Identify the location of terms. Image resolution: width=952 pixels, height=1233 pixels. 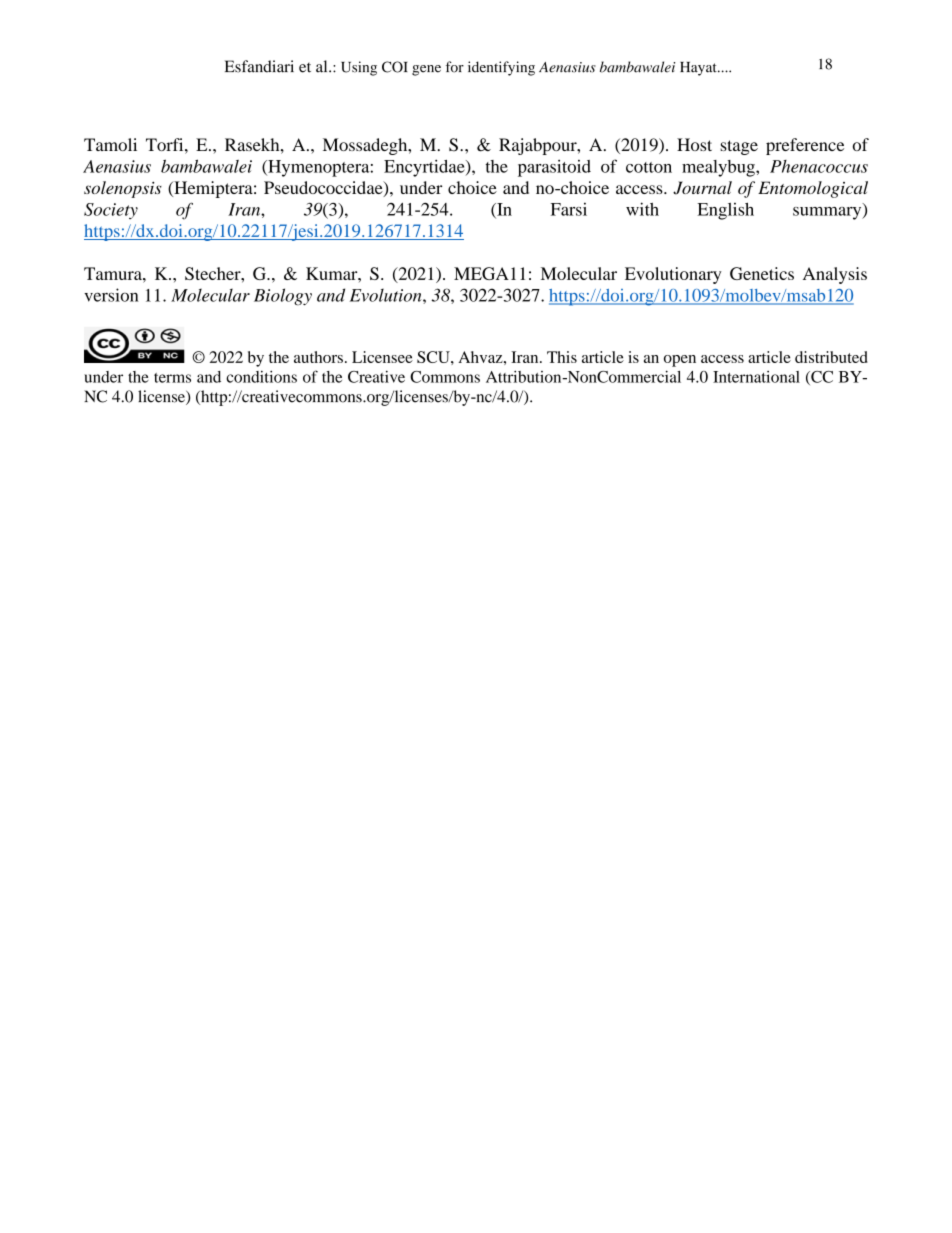
(172, 378).
